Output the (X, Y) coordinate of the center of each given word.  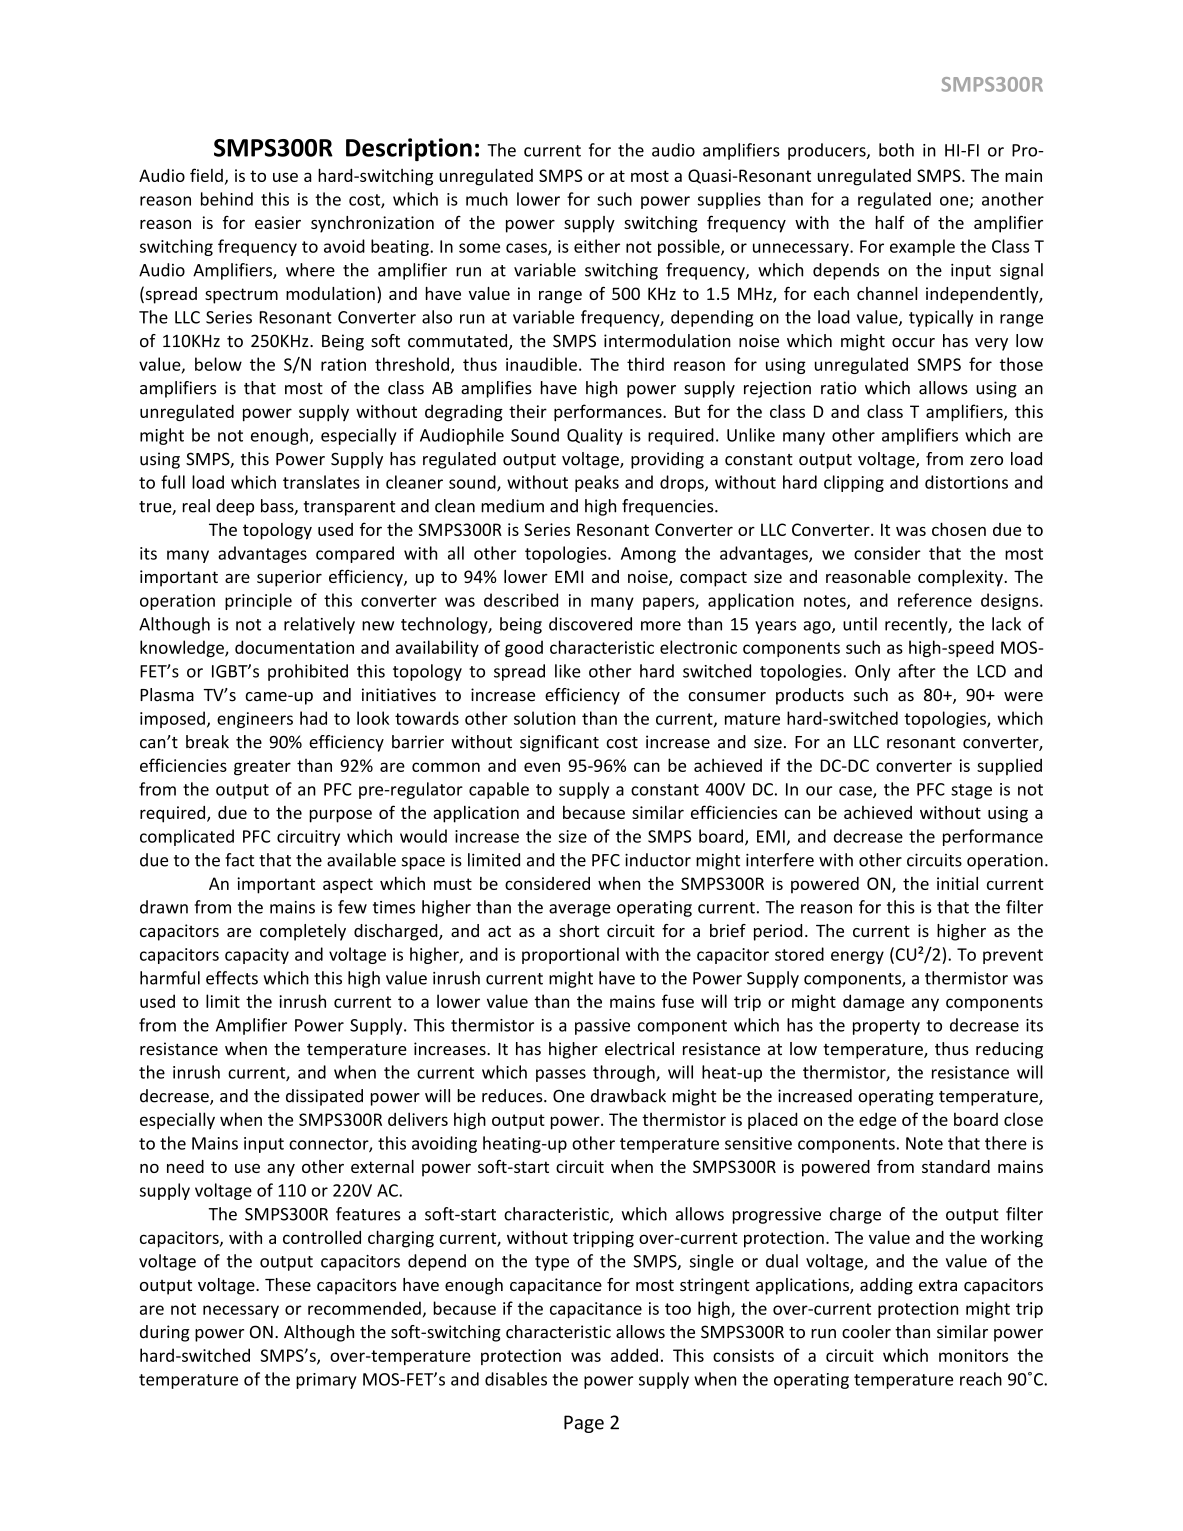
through (625, 1073)
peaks (597, 483)
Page (584, 1424)
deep (235, 507)
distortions (966, 482)
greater (262, 768)
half (890, 222)
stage (971, 791)
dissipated (324, 1097)
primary (326, 1381)
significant (559, 743)
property (886, 1027)
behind (227, 199)
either (597, 246)
